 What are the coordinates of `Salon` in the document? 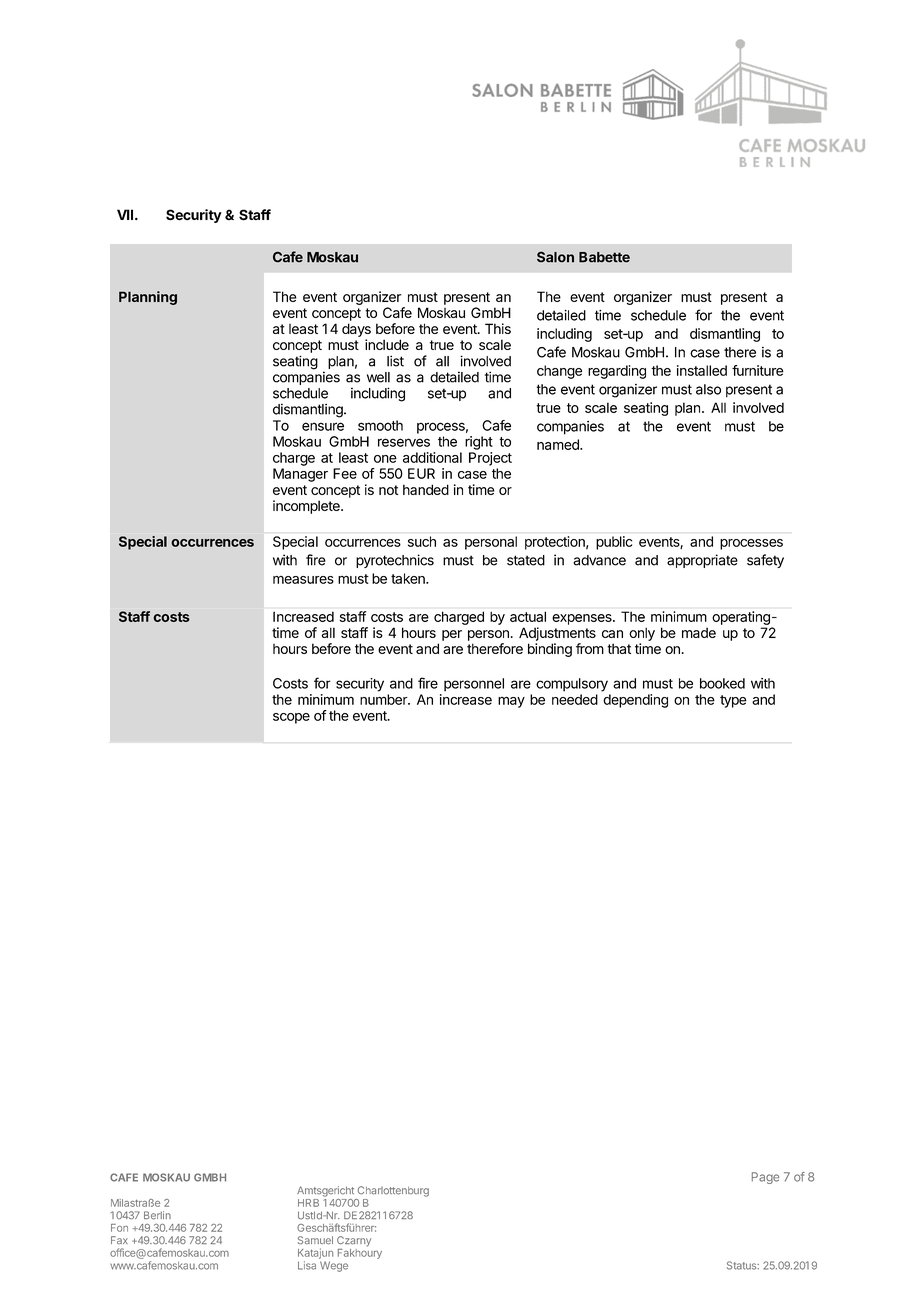 It's located at (555, 257).
